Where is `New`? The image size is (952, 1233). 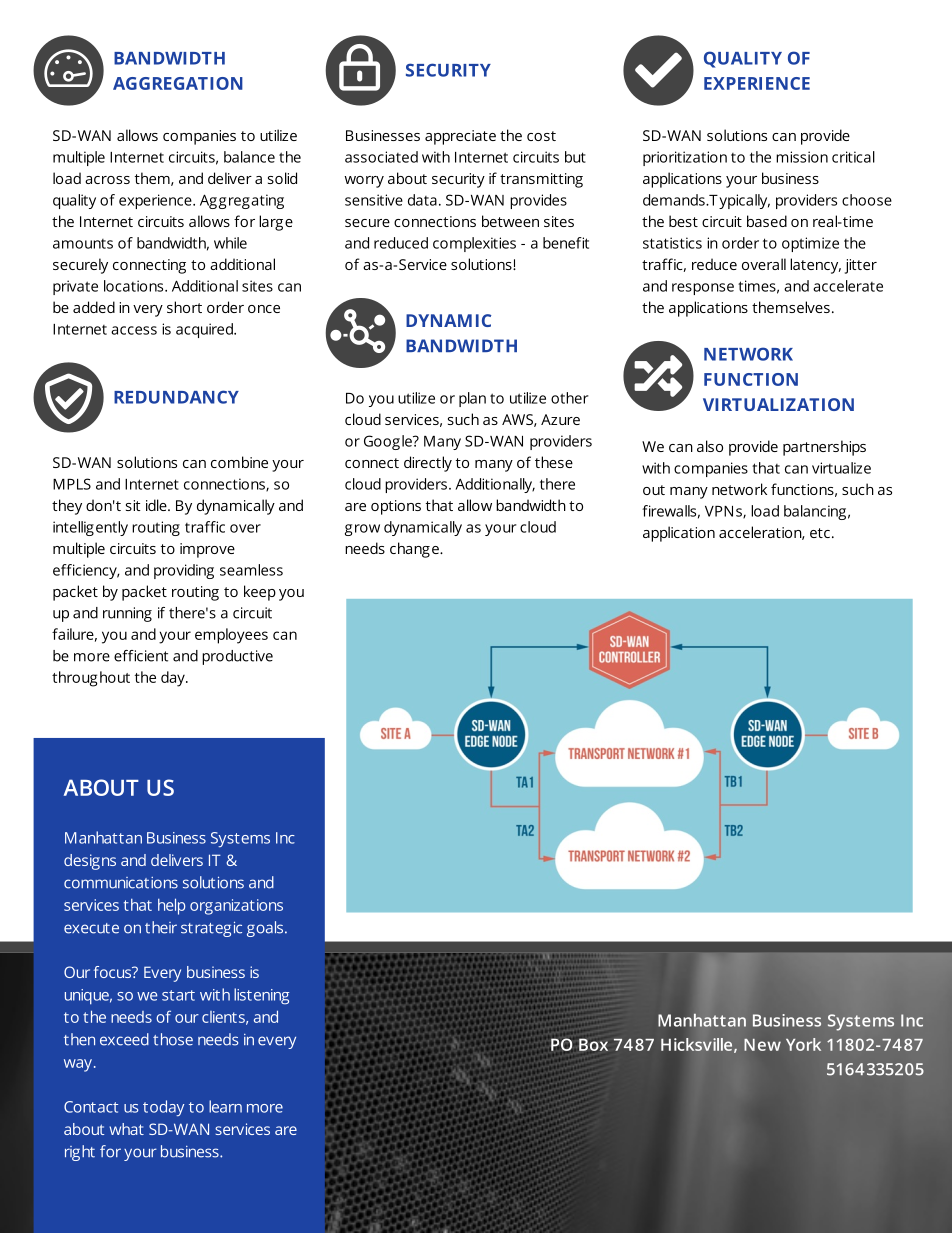
New is located at coordinates (762, 1044).
